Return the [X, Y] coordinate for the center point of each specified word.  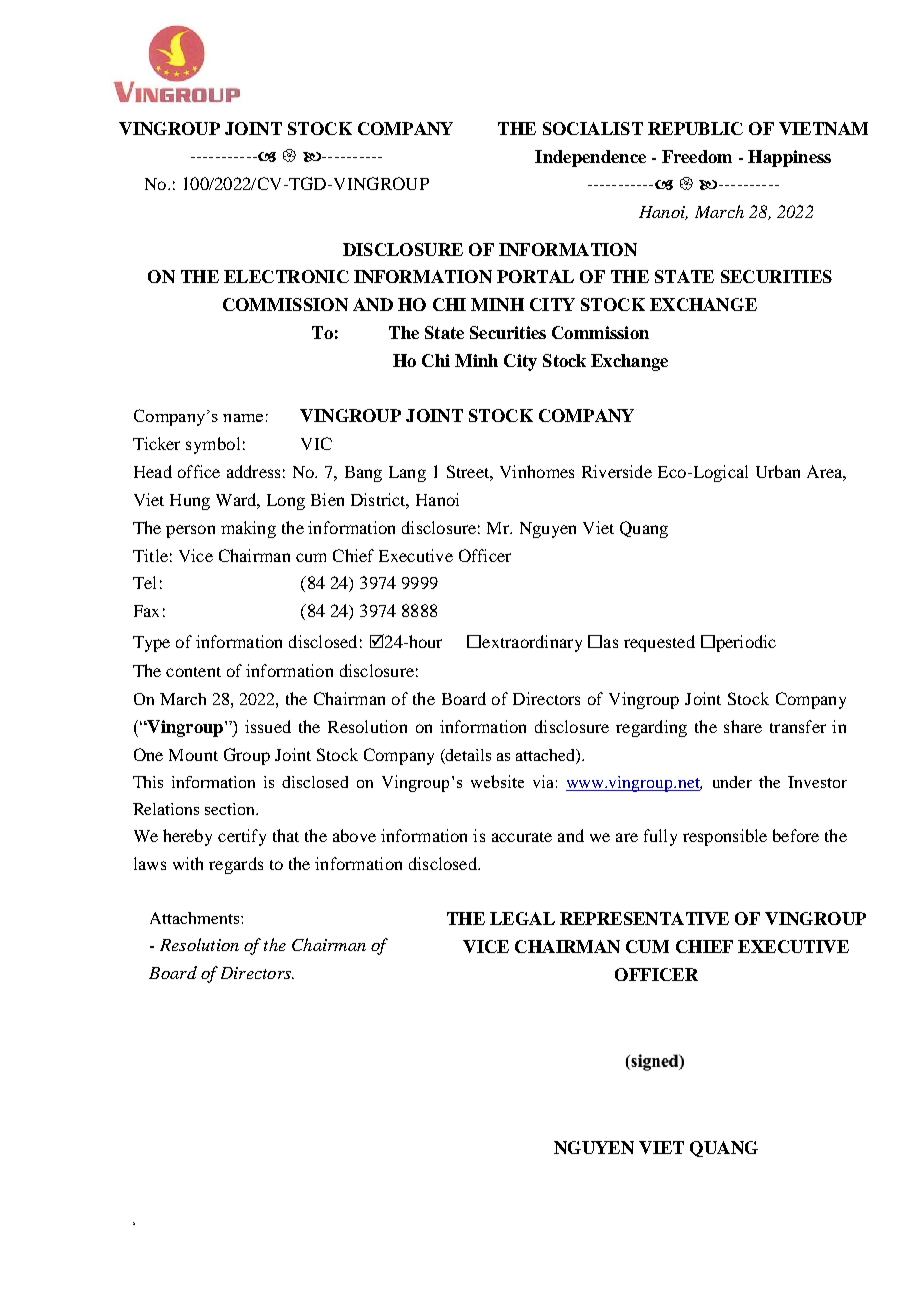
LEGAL [522, 918]
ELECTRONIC [286, 276]
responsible [725, 837]
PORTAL [535, 276]
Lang [407, 474]
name [243, 418]
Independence [590, 158]
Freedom [697, 156]
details [467, 756]
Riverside [617, 471]
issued [268, 726]
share [743, 726]
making [248, 529]
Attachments [194, 918]
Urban [778, 471]
